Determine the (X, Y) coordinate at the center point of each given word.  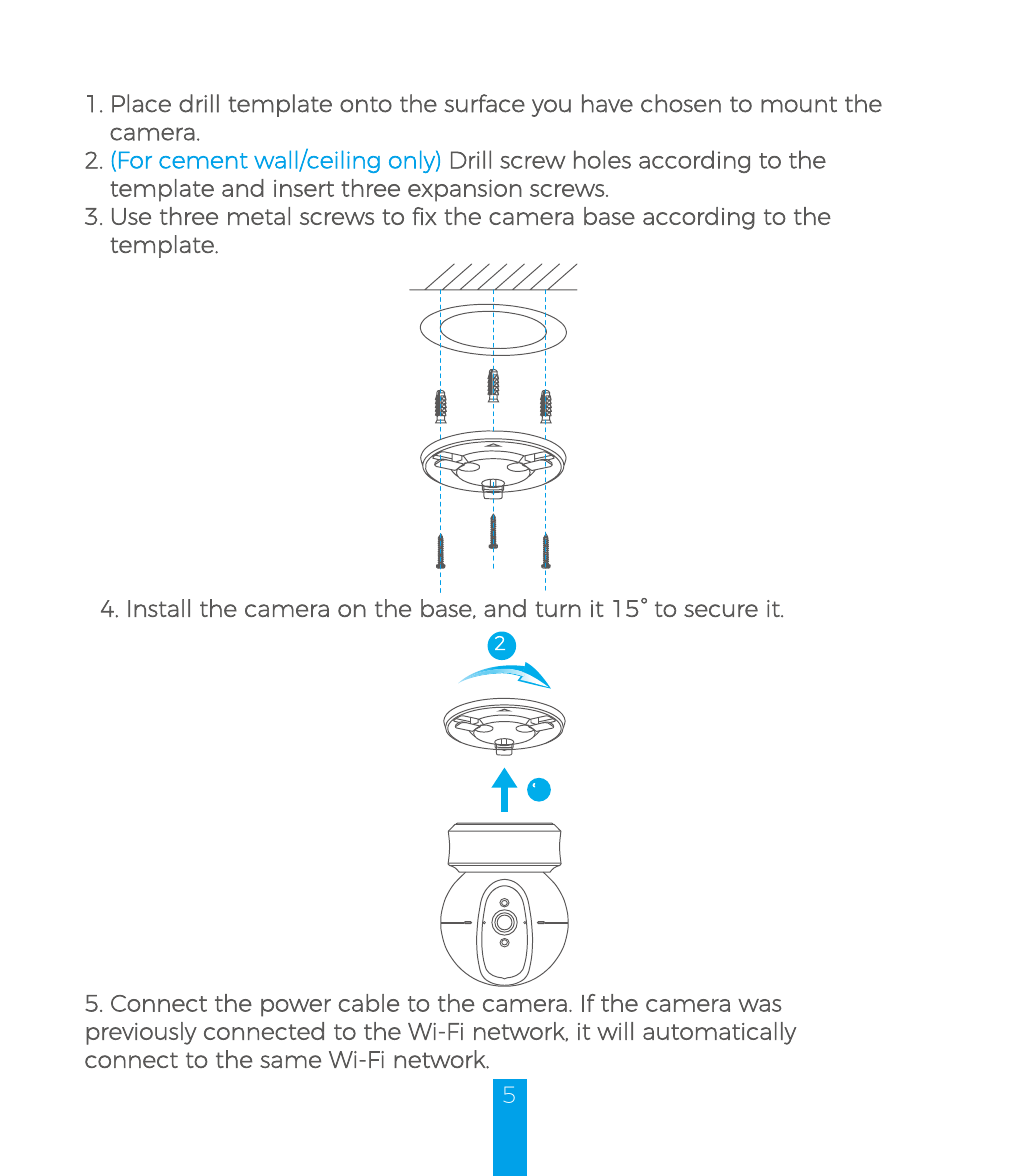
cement (203, 161)
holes (602, 159)
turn (558, 609)
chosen (681, 103)
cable (369, 1003)
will (615, 1031)
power (296, 1008)
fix (424, 216)
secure (721, 610)
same (290, 1061)
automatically (720, 1033)
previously (141, 1033)
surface (484, 103)
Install (159, 608)
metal (259, 216)
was (760, 1005)
